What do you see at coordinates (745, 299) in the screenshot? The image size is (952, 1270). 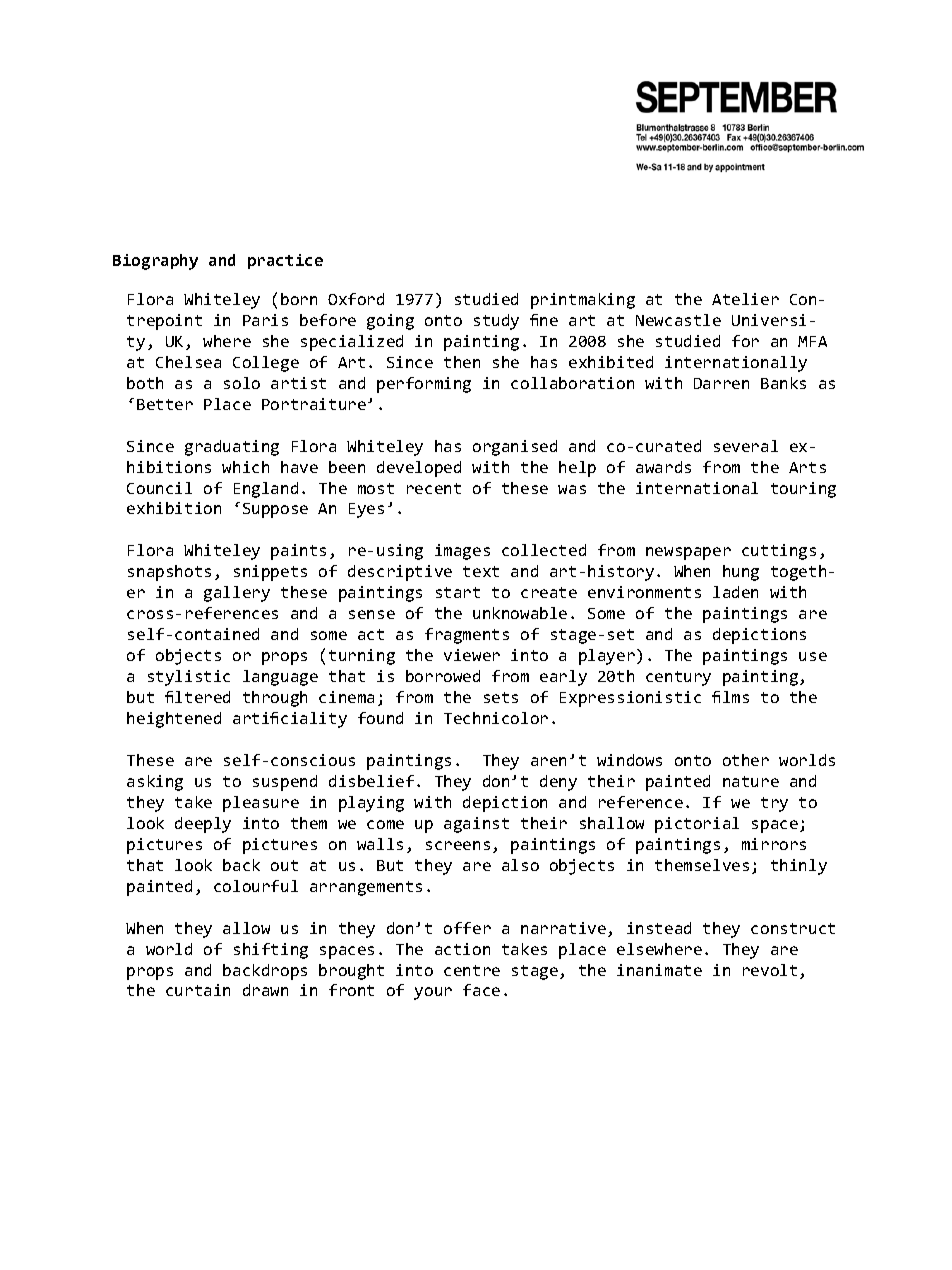 I see `Atelier` at bounding box center [745, 299].
